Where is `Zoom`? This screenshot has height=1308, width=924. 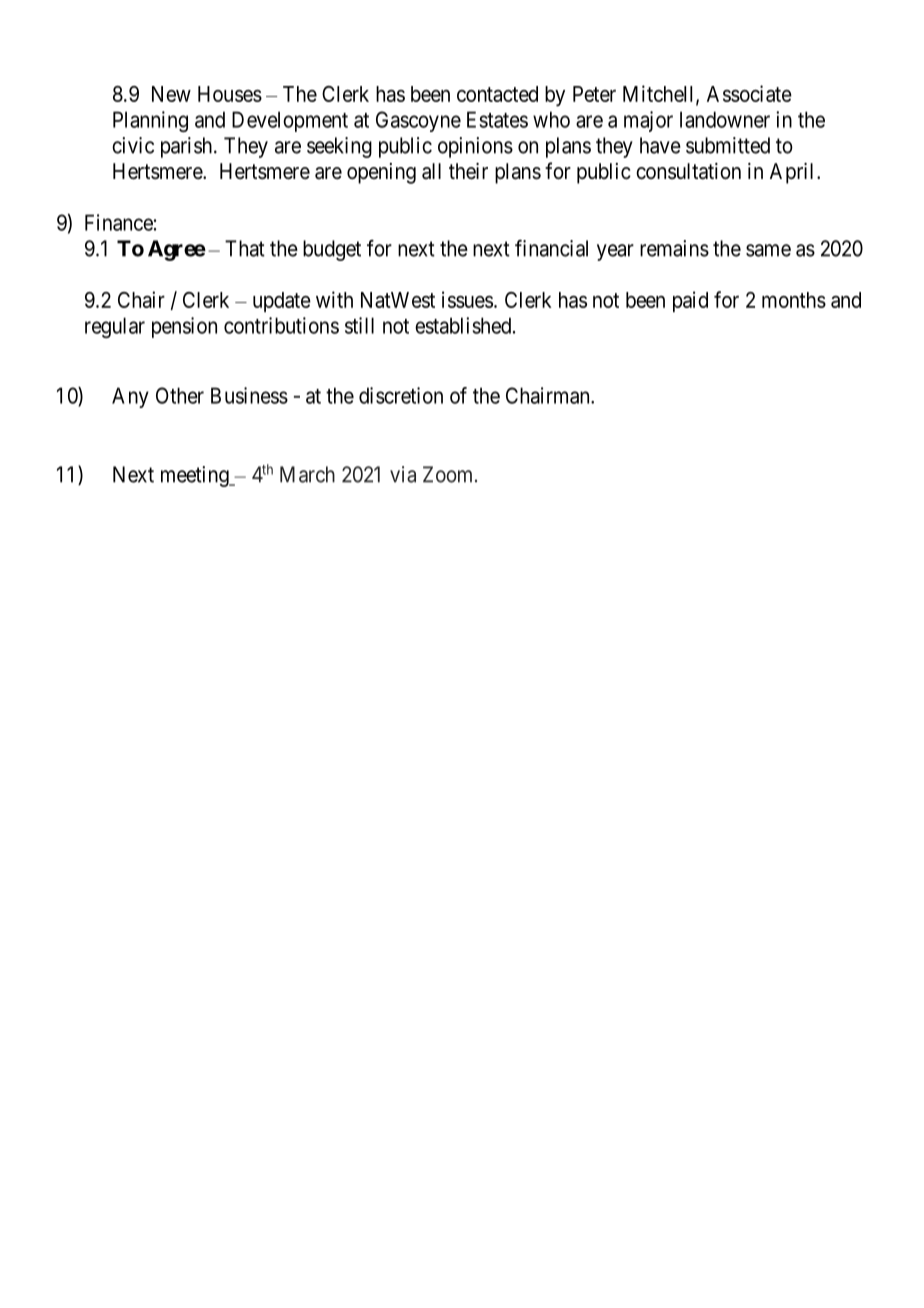
Zoom is located at coordinates (449, 474).
